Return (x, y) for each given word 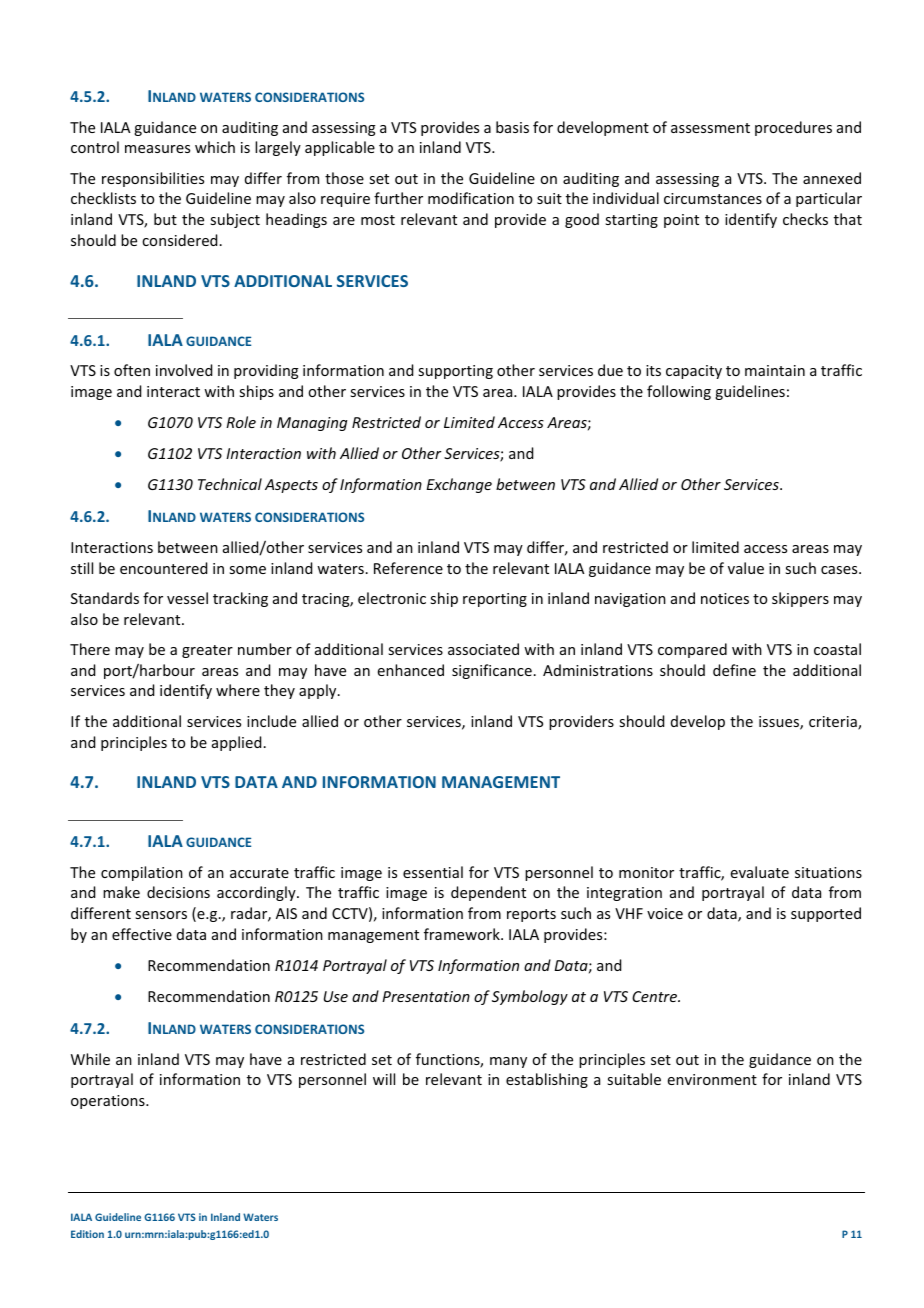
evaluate (760, 872)
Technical (230, 484)
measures (157, 149)
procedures (793, 128)
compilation (142, 873)
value (746, 568)
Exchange (459, 485)
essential (433, 872)
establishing (547, 1080)
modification (471, 198)
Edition (87, 1234)
